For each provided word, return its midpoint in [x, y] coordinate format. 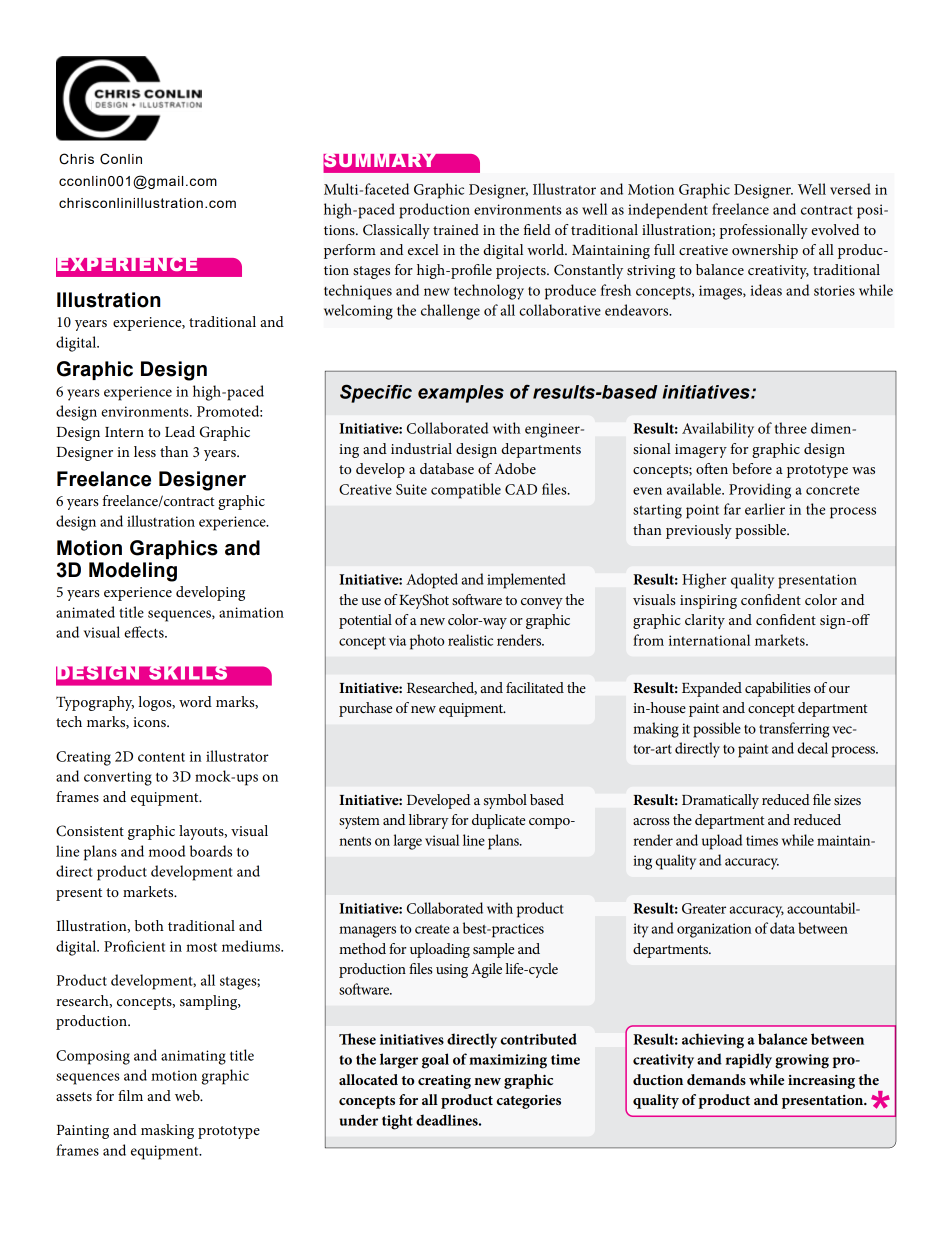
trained [456, 229]
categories [528, 1102]
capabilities [777, 689]
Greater [704, 908]
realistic [470, 640]
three [791, 428]
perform [350, 251]
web [188, 1095]
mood [167, 851]
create [432, 929]
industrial [421, 448]
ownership [765, 251]
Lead [180, 431]
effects [145, 632]
